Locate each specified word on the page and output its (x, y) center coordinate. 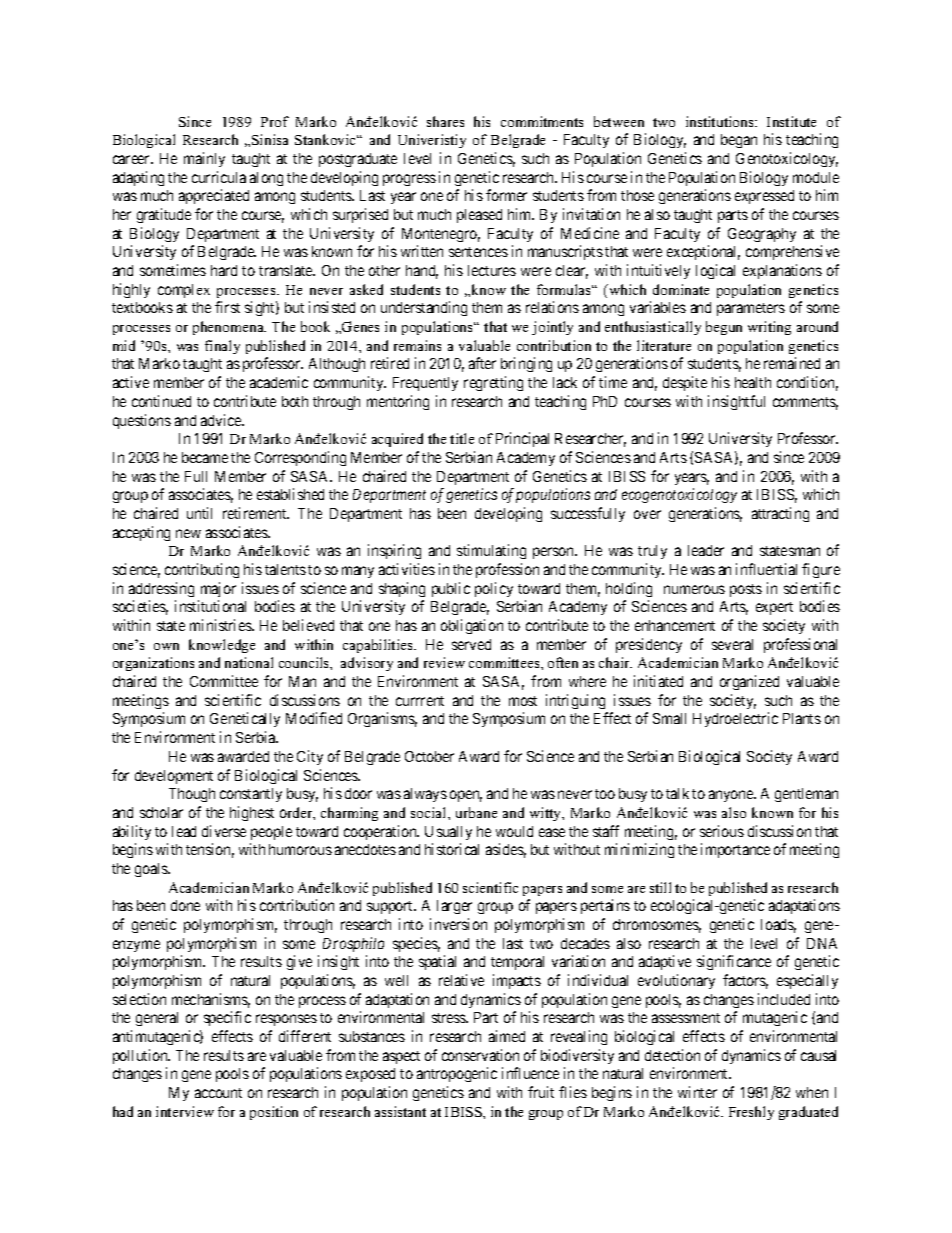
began (739, 141)
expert (774, 608)
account (218, 1093)
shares (445, 121)
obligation (472, 626)
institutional (210, 606)
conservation (480, 1055)
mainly (204, 159)
